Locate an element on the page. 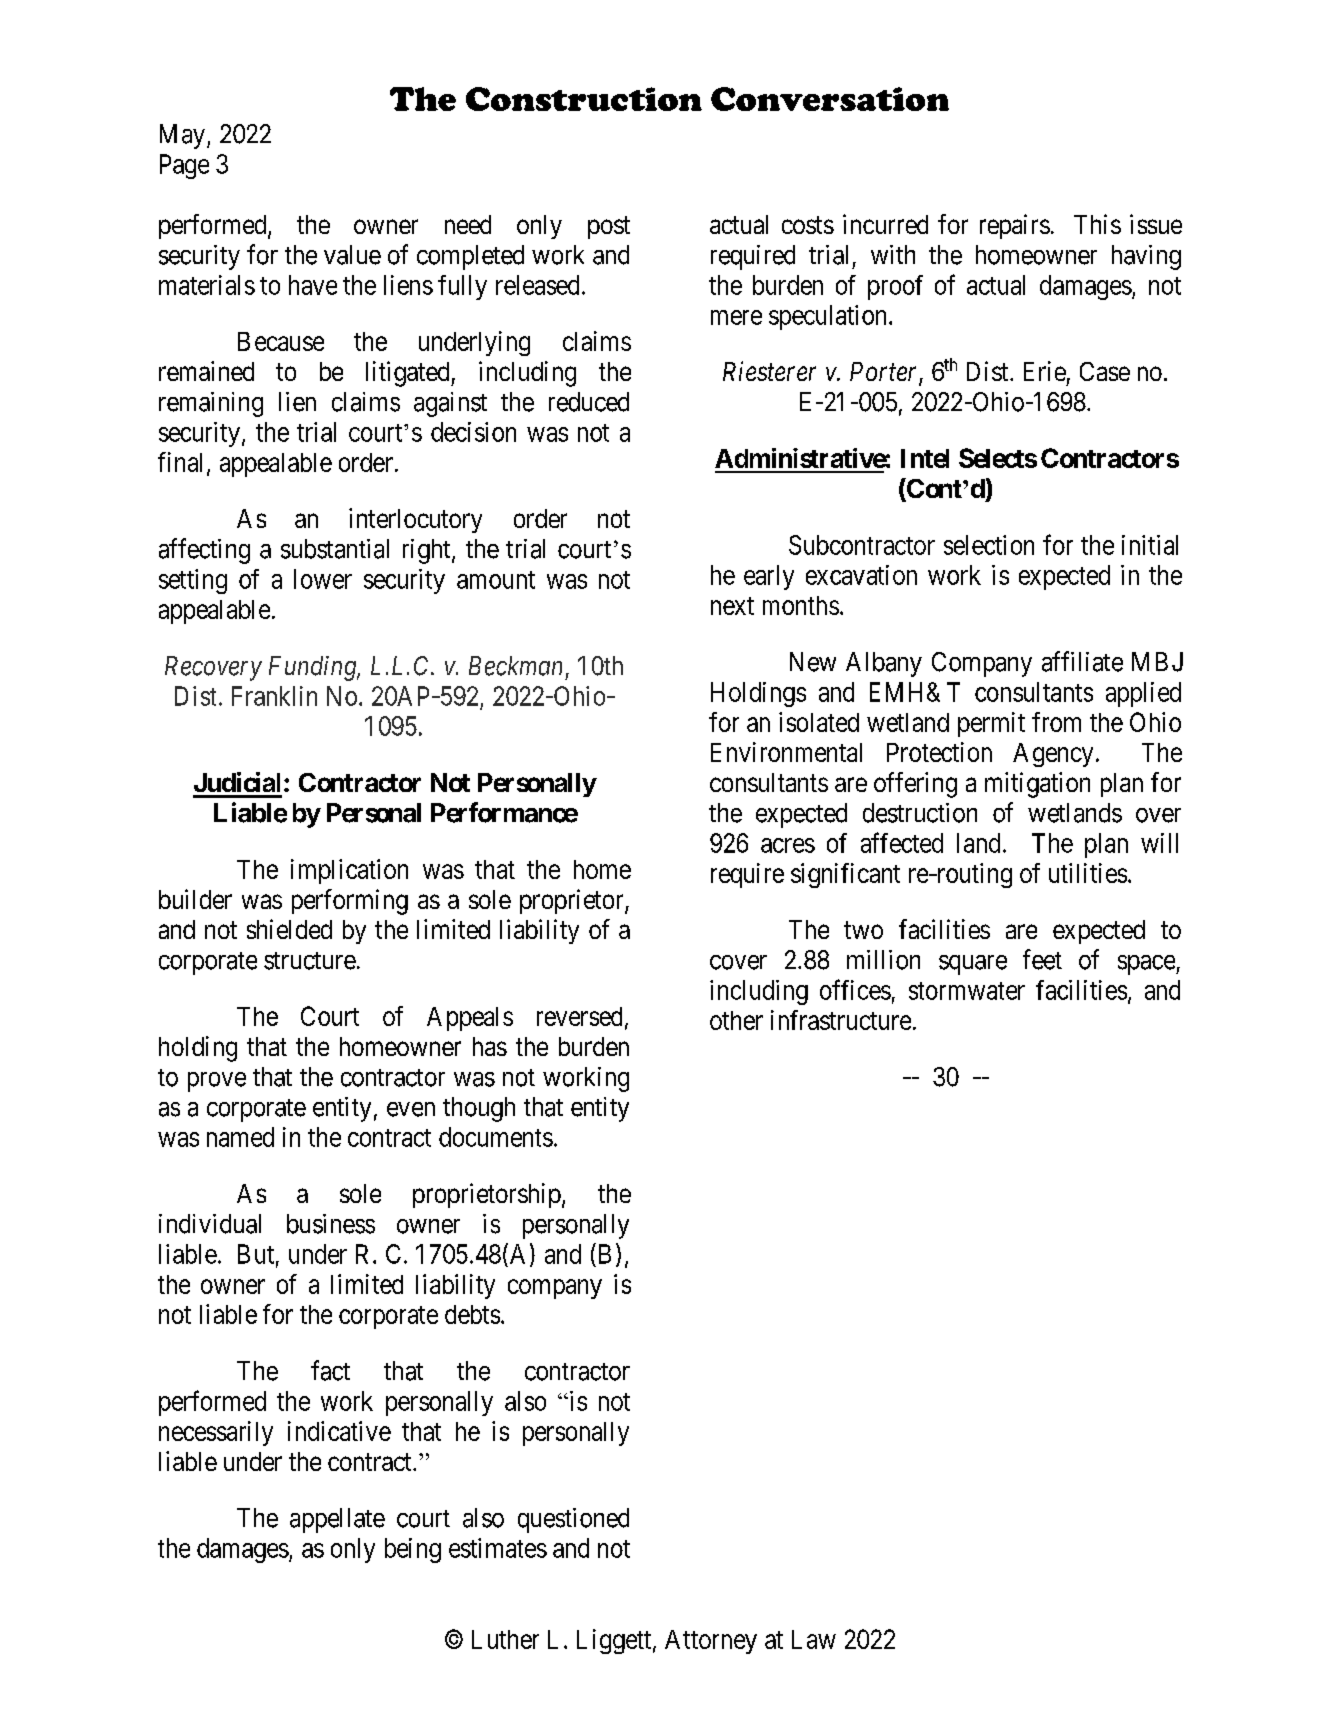 Image resolution: width=1339 pixels, height=1733 pixels. repairs is located at coordinates (1015, 226).
